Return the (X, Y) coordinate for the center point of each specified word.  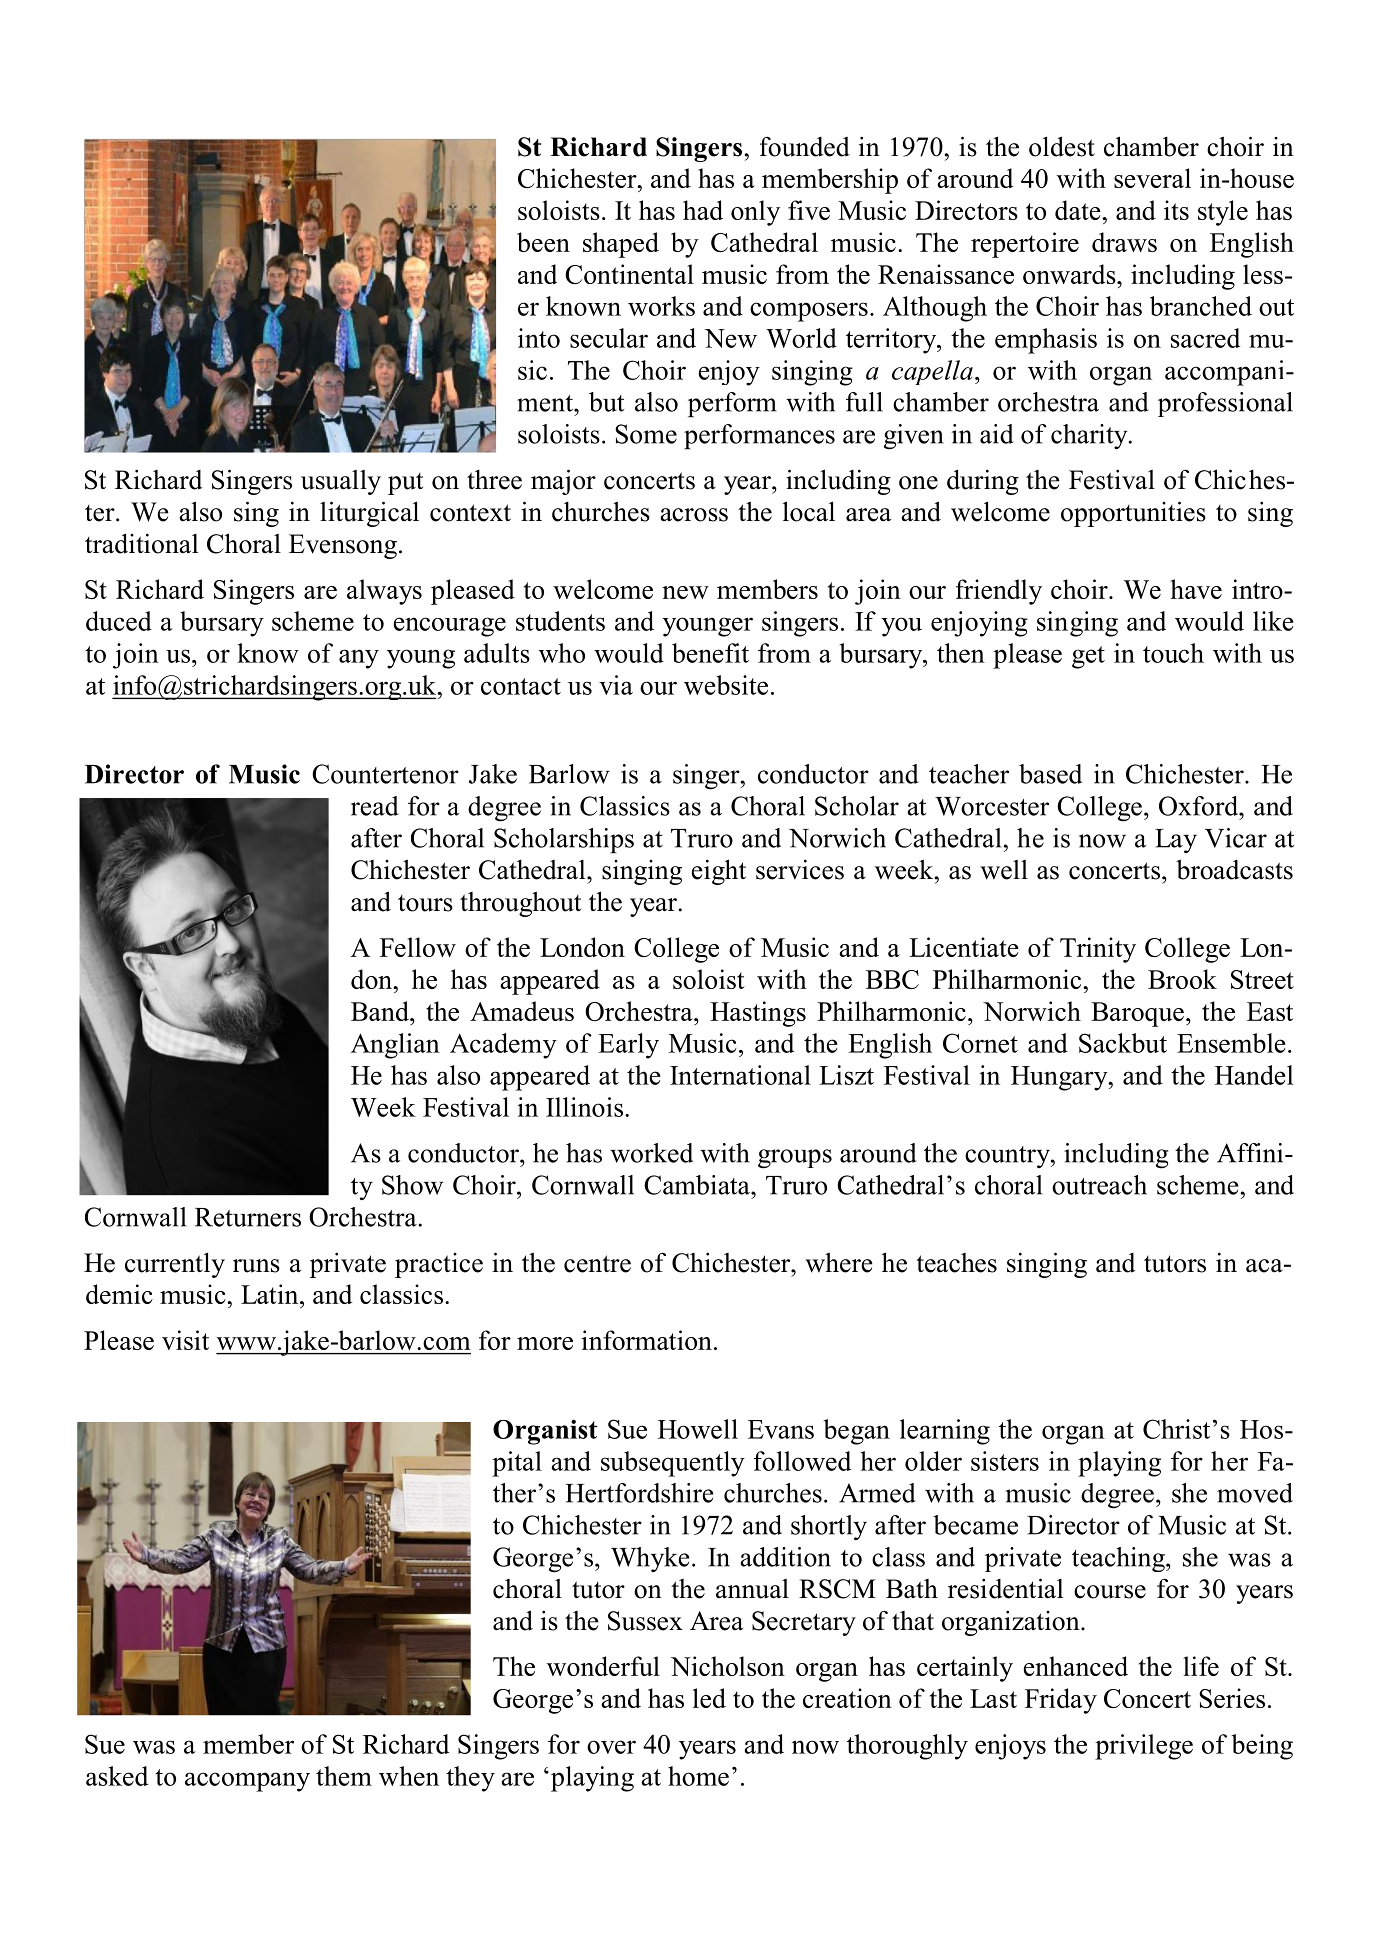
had (703, 210)
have (1196, 589)
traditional (142, 543)
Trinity (1098, 950)
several (1152, 178)
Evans (781, 1429)
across (694, 515)
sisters (1005, 1461)
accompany (247, 1782)
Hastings (758, 1014)
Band (381, 1011)
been (543, 242)
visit (185, 1340)
